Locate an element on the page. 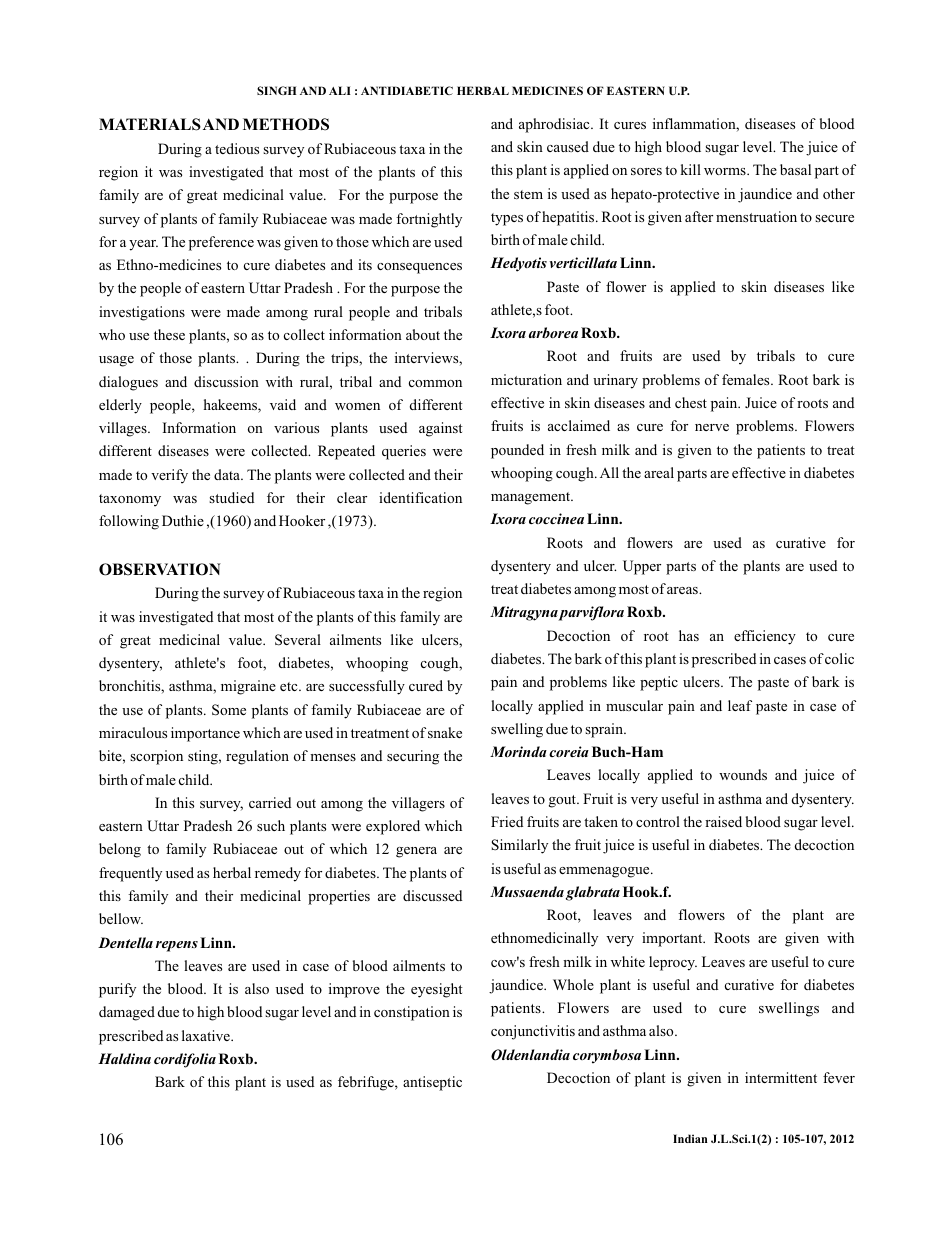 The height and width of the image is (1233, 952). nerve is located at coordinates (712, 427).
